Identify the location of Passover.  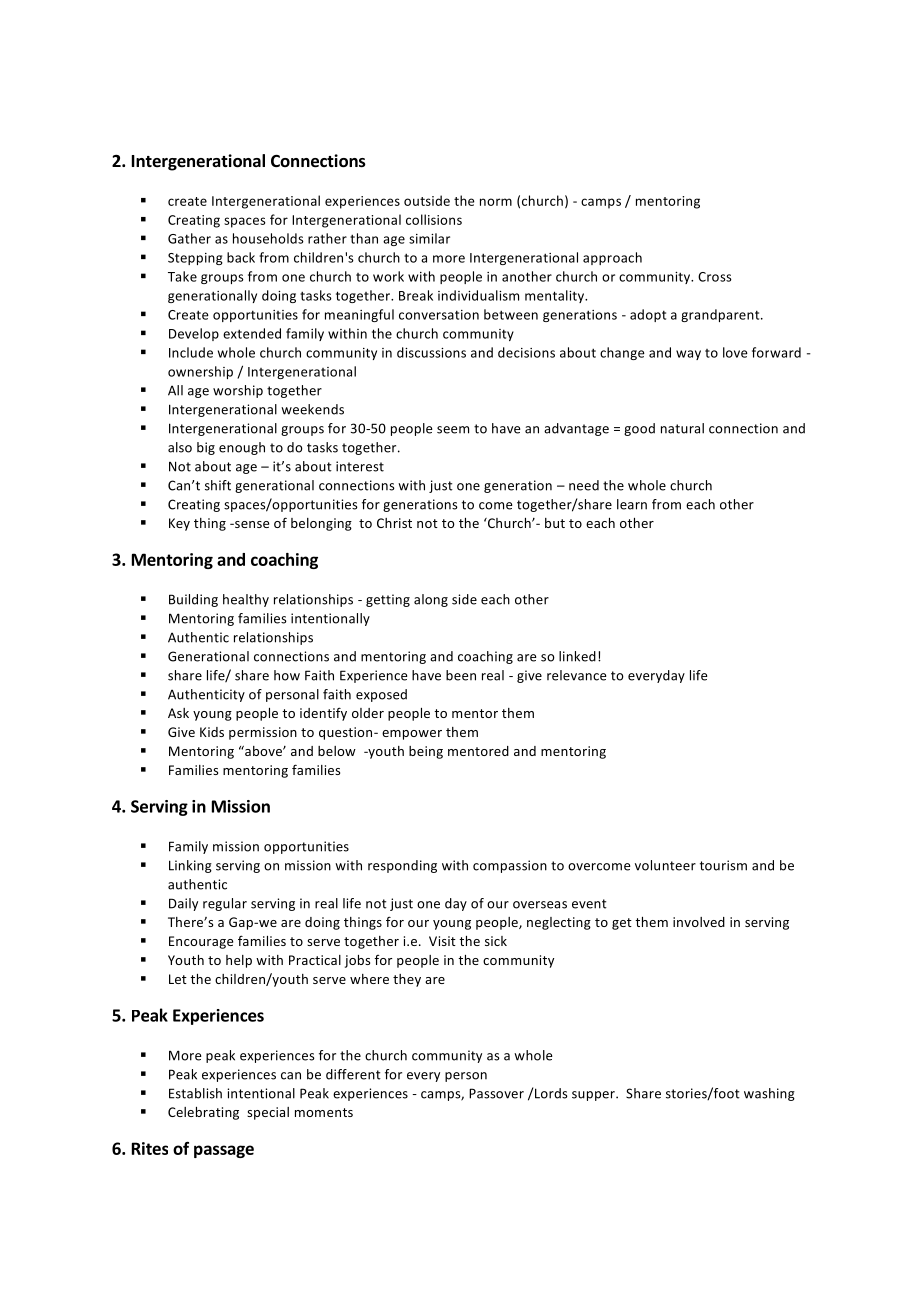
(496, 1093).
